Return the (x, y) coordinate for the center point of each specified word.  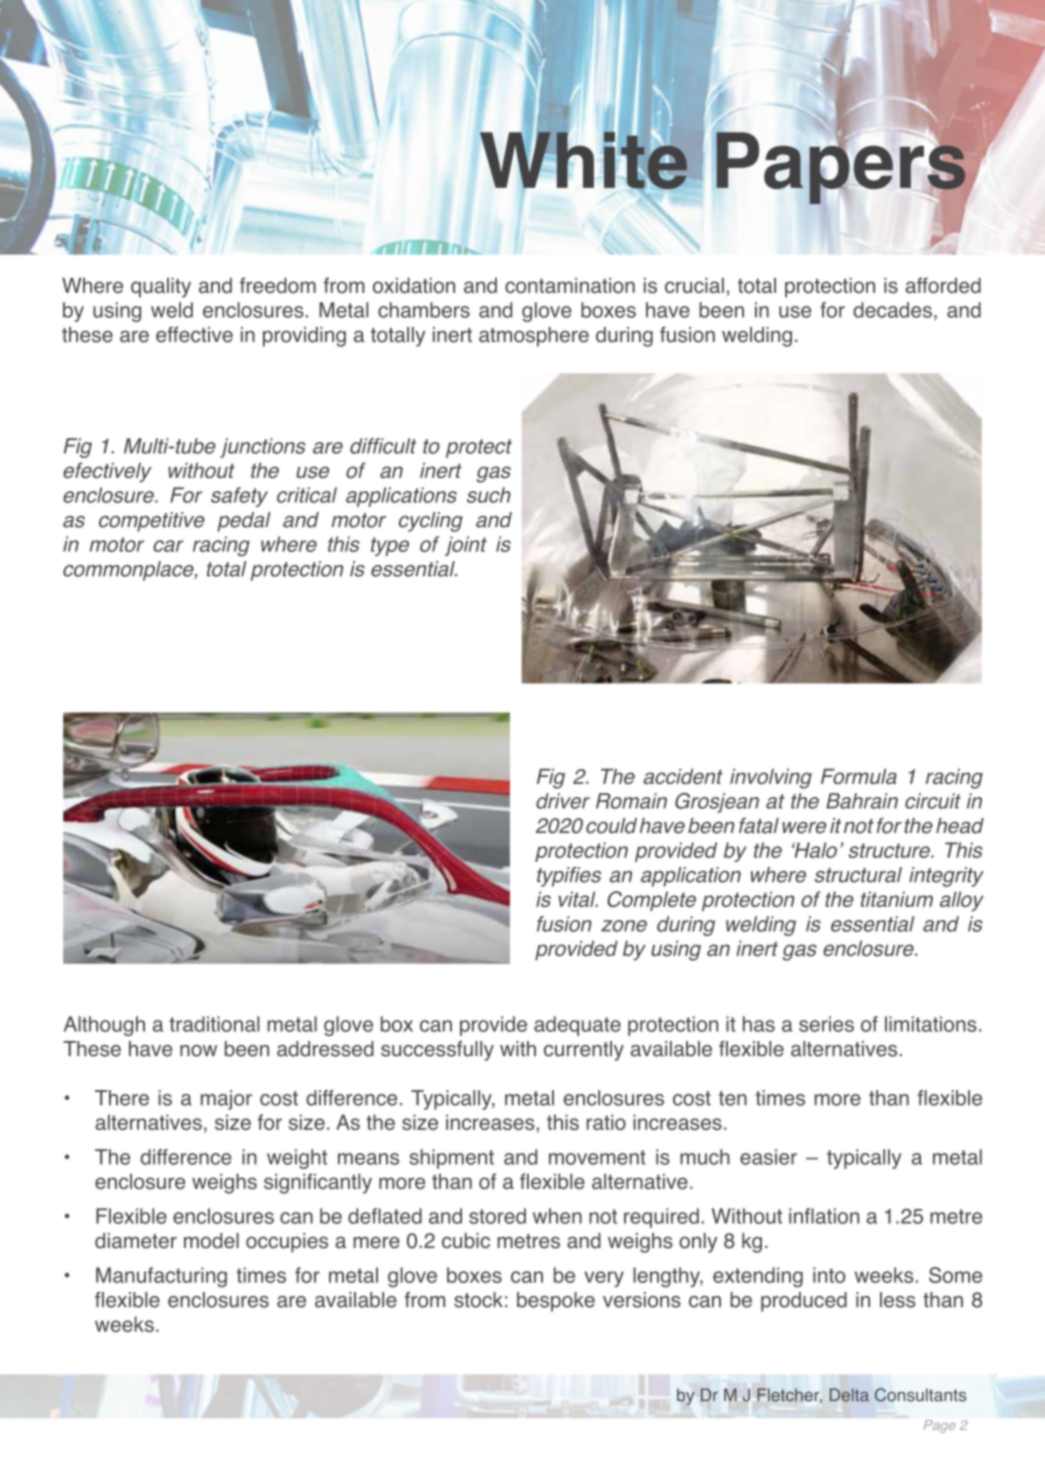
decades (892, 310)
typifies (569, 877)
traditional (214, 1024)
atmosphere (534, 337)
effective (194, 334)
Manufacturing (161, 1277)
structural (858, 875)
